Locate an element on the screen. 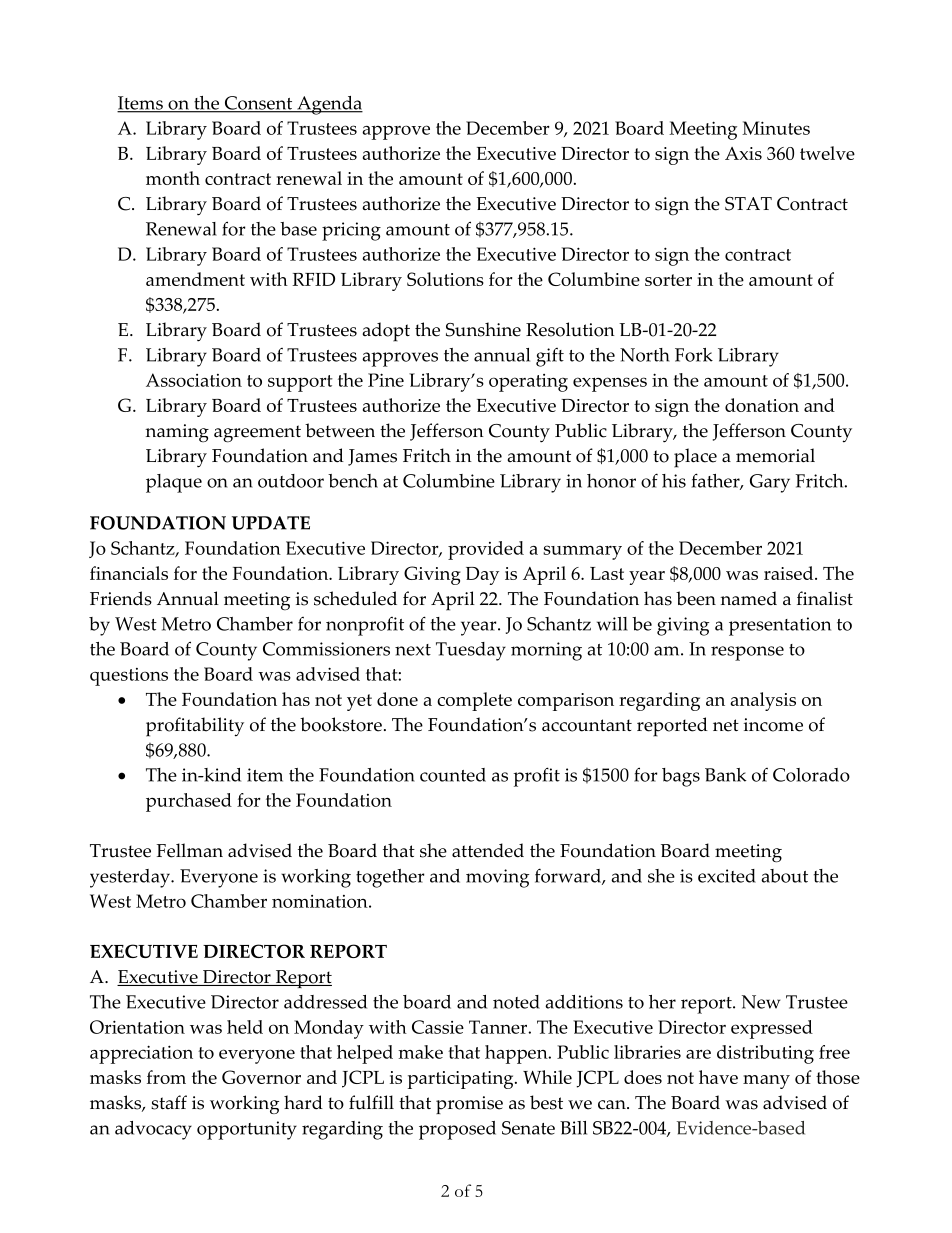  Agenda is located at coordinates (329, 105).
